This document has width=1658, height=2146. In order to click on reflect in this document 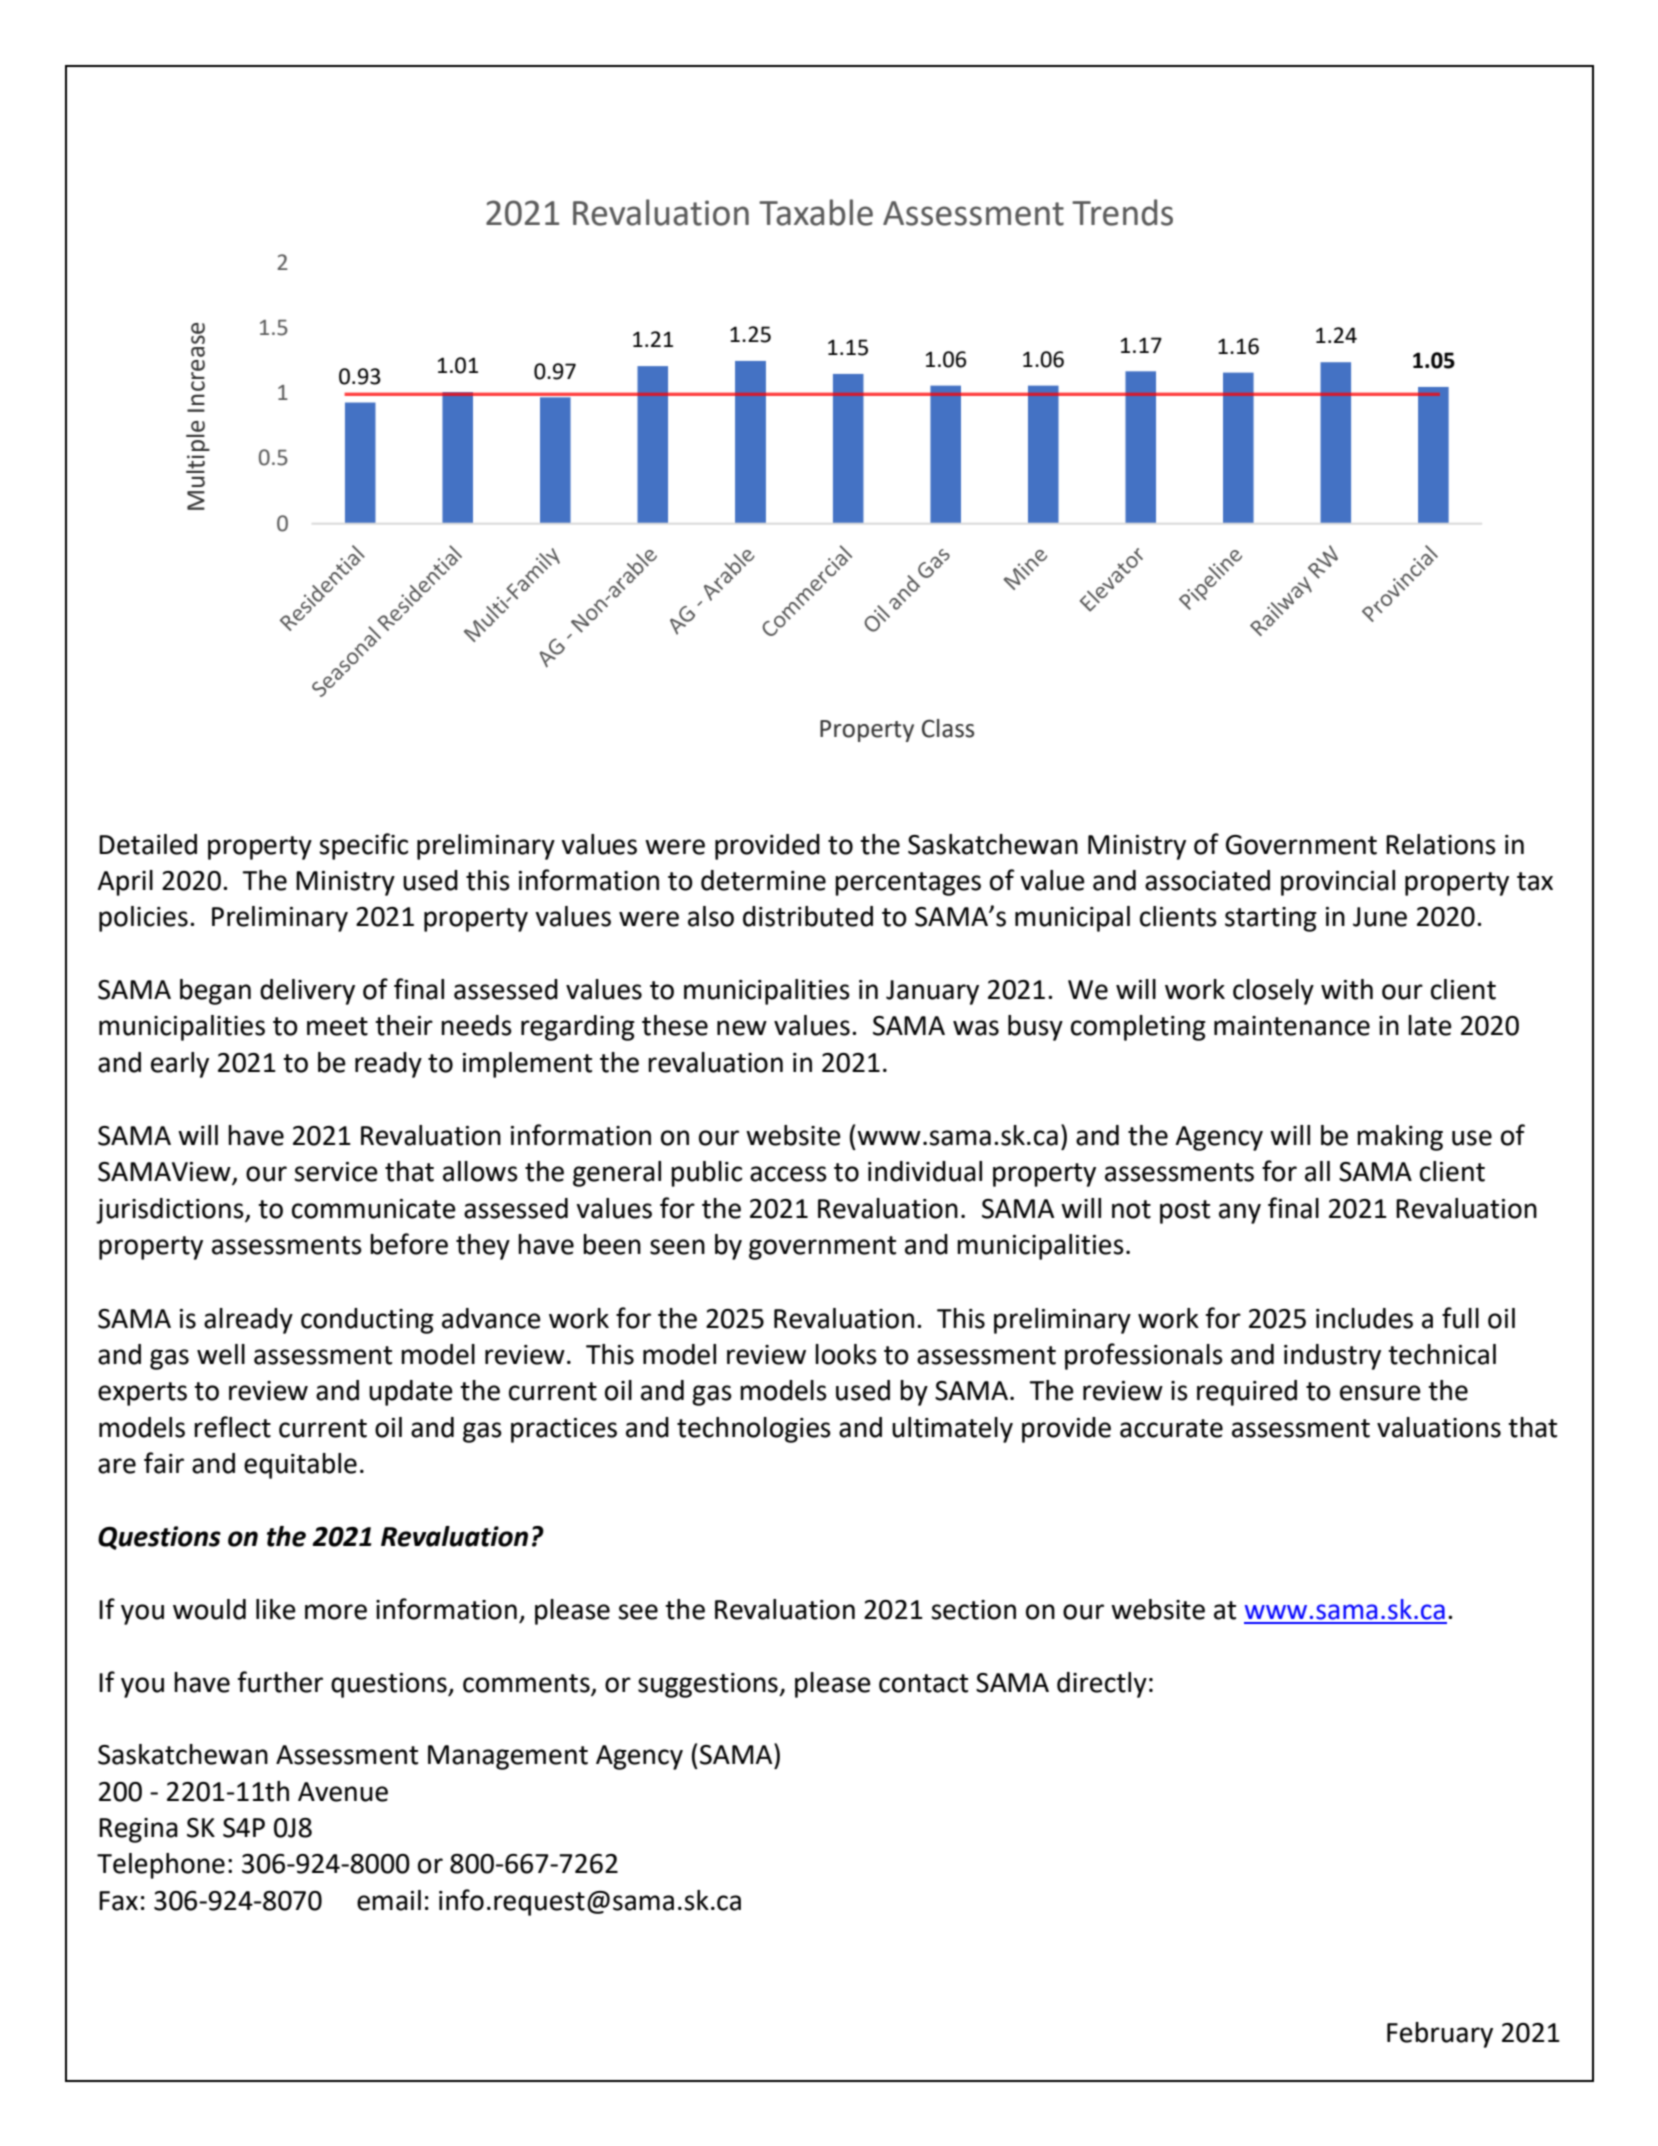, I will do `click(232, 1427)`.
